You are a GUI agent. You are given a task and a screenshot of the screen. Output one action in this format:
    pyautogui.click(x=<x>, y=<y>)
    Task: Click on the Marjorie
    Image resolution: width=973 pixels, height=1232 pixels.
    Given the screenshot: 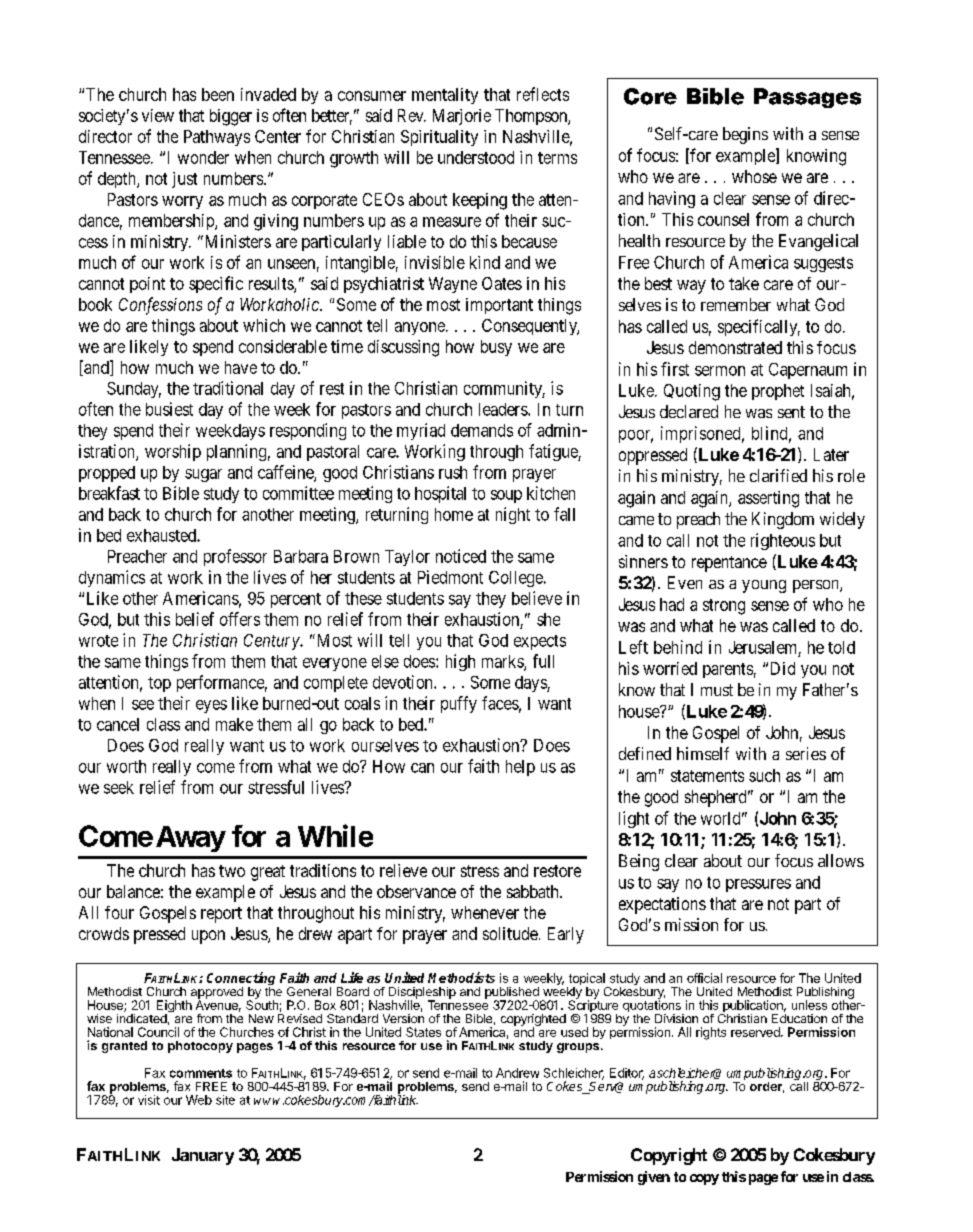 What is the action you would take?
    pyautogui.click(x=462, y=117)
